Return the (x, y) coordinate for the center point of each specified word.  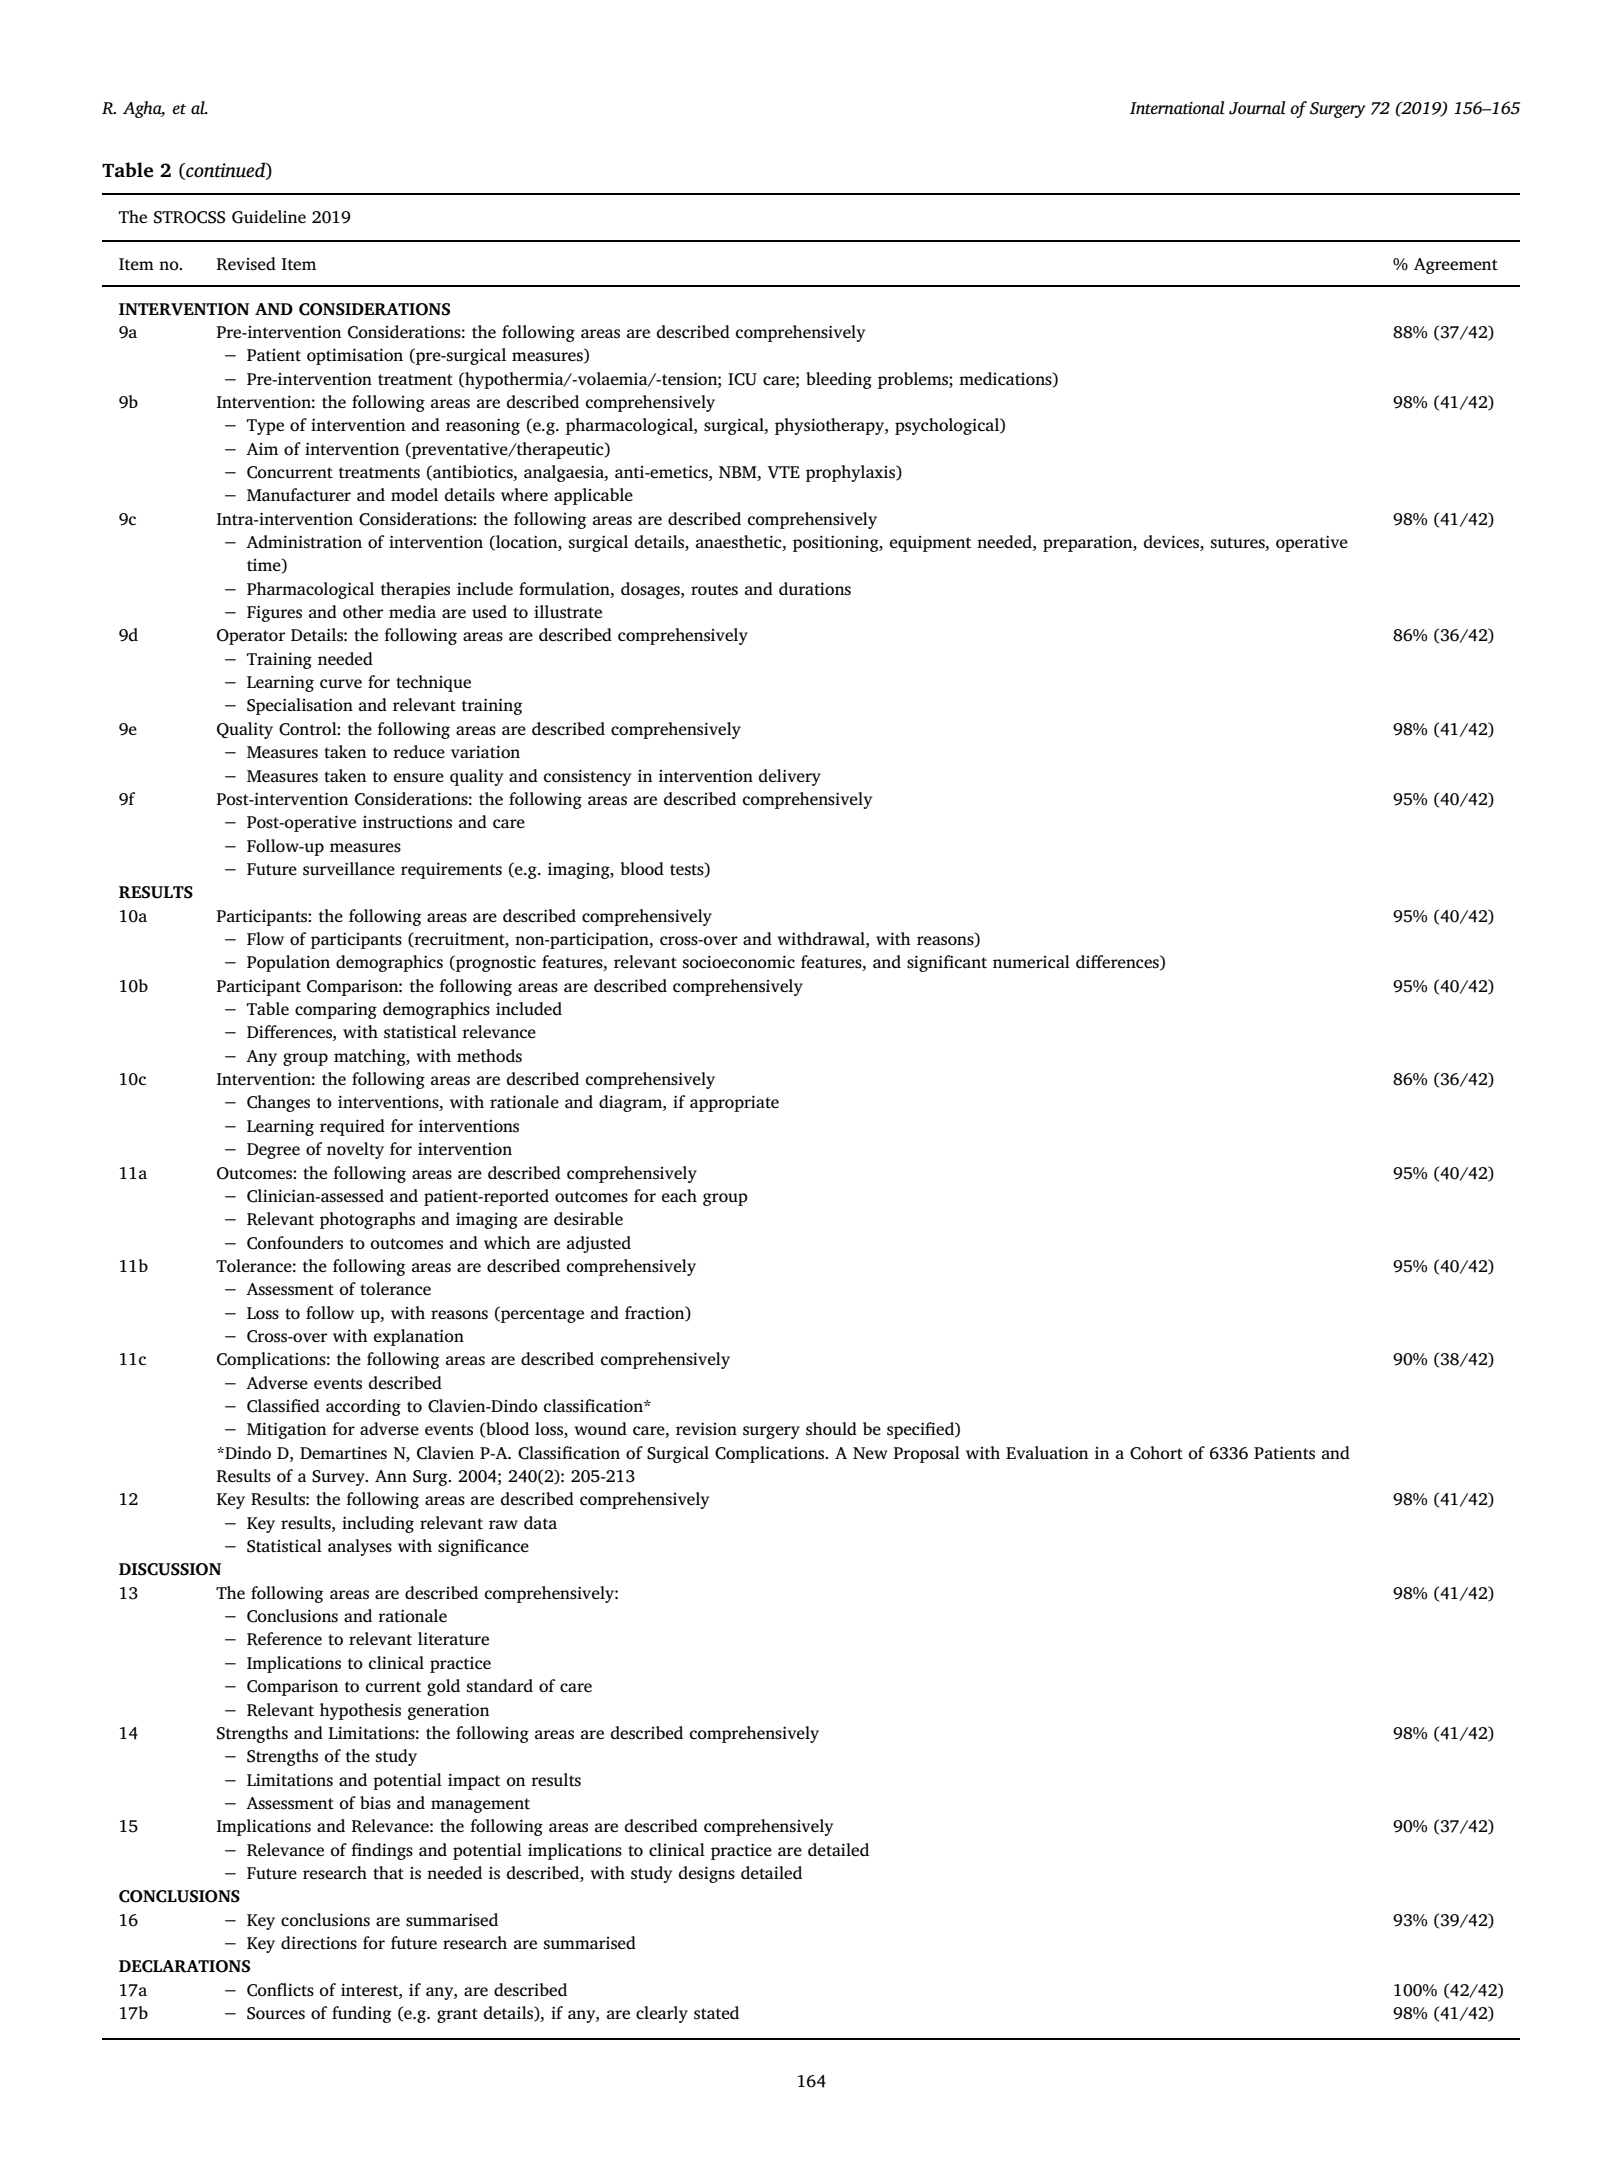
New (870, 1453)
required (352, 1127)
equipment (930, 544)
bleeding (839, 380)
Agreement (1456, 266)
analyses (360, 1547)
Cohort (1156, 1453)
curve (341, 683)
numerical (1031, 961)
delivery (790, 777)
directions (319, 1943)
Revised (246, 264)
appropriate (734, 1103)
